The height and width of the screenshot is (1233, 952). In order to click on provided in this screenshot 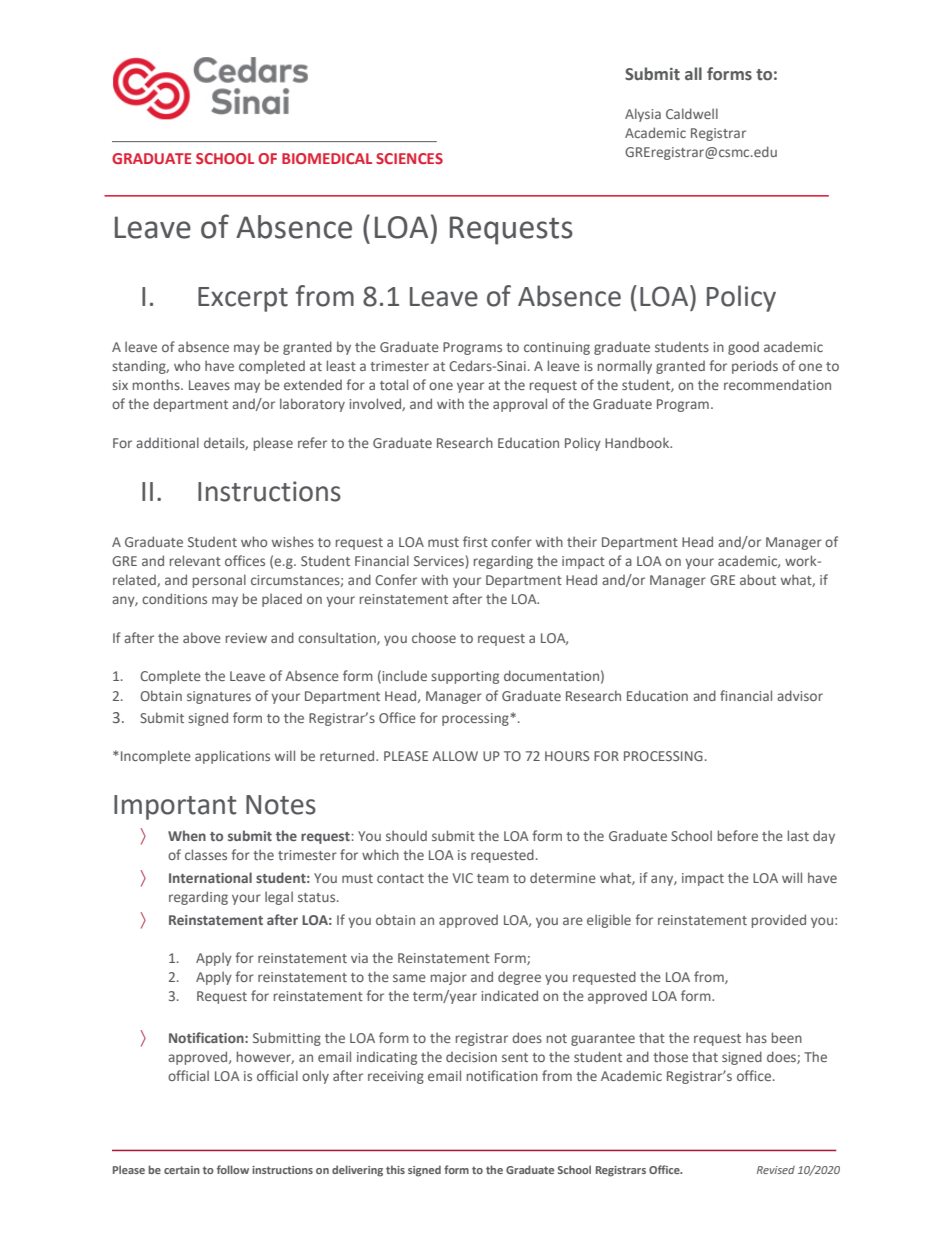, I will do `click(779, 921)`.
